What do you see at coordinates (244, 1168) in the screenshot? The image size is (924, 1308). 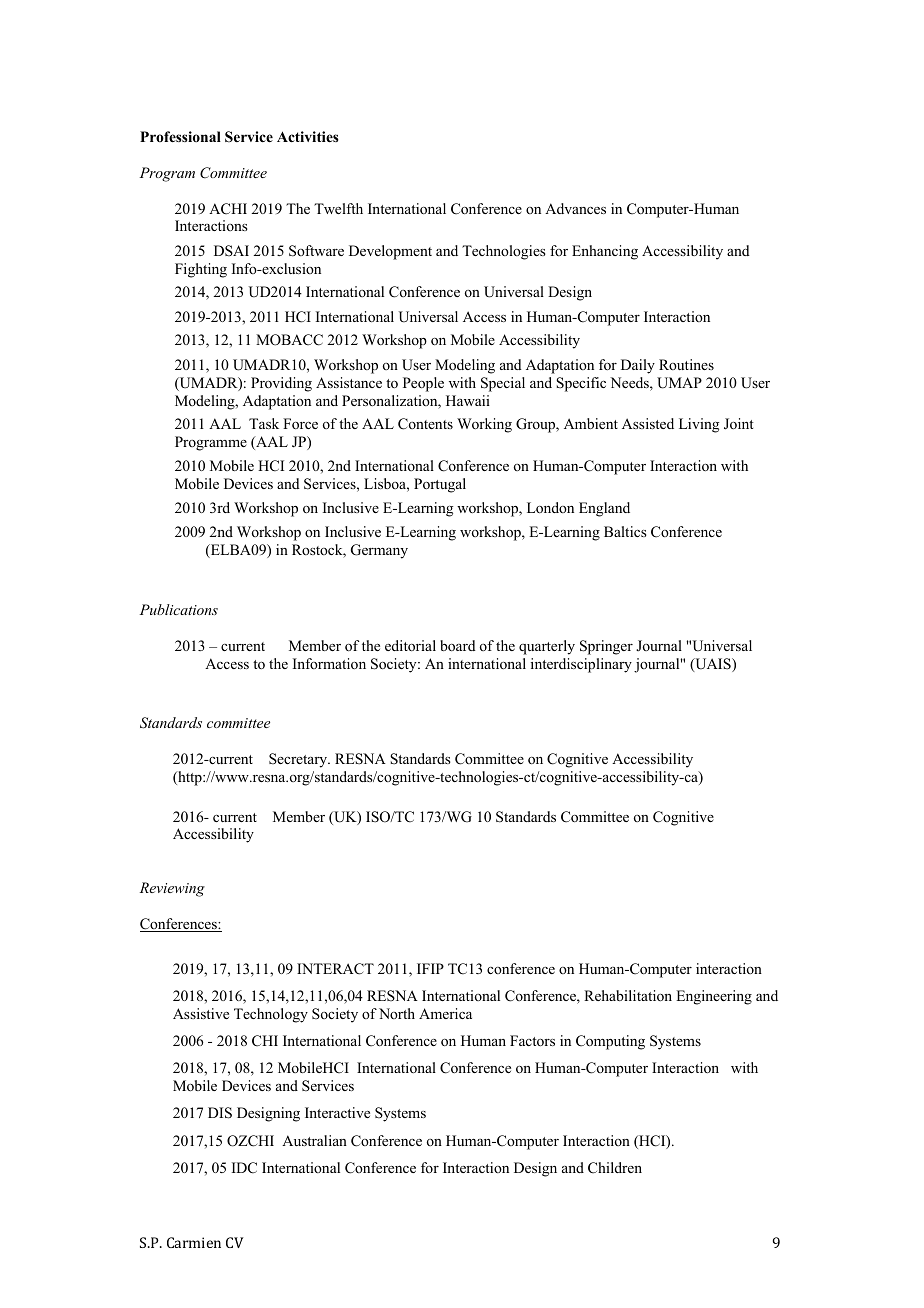 I see `IDC` at bounding box center [244, 1168].
